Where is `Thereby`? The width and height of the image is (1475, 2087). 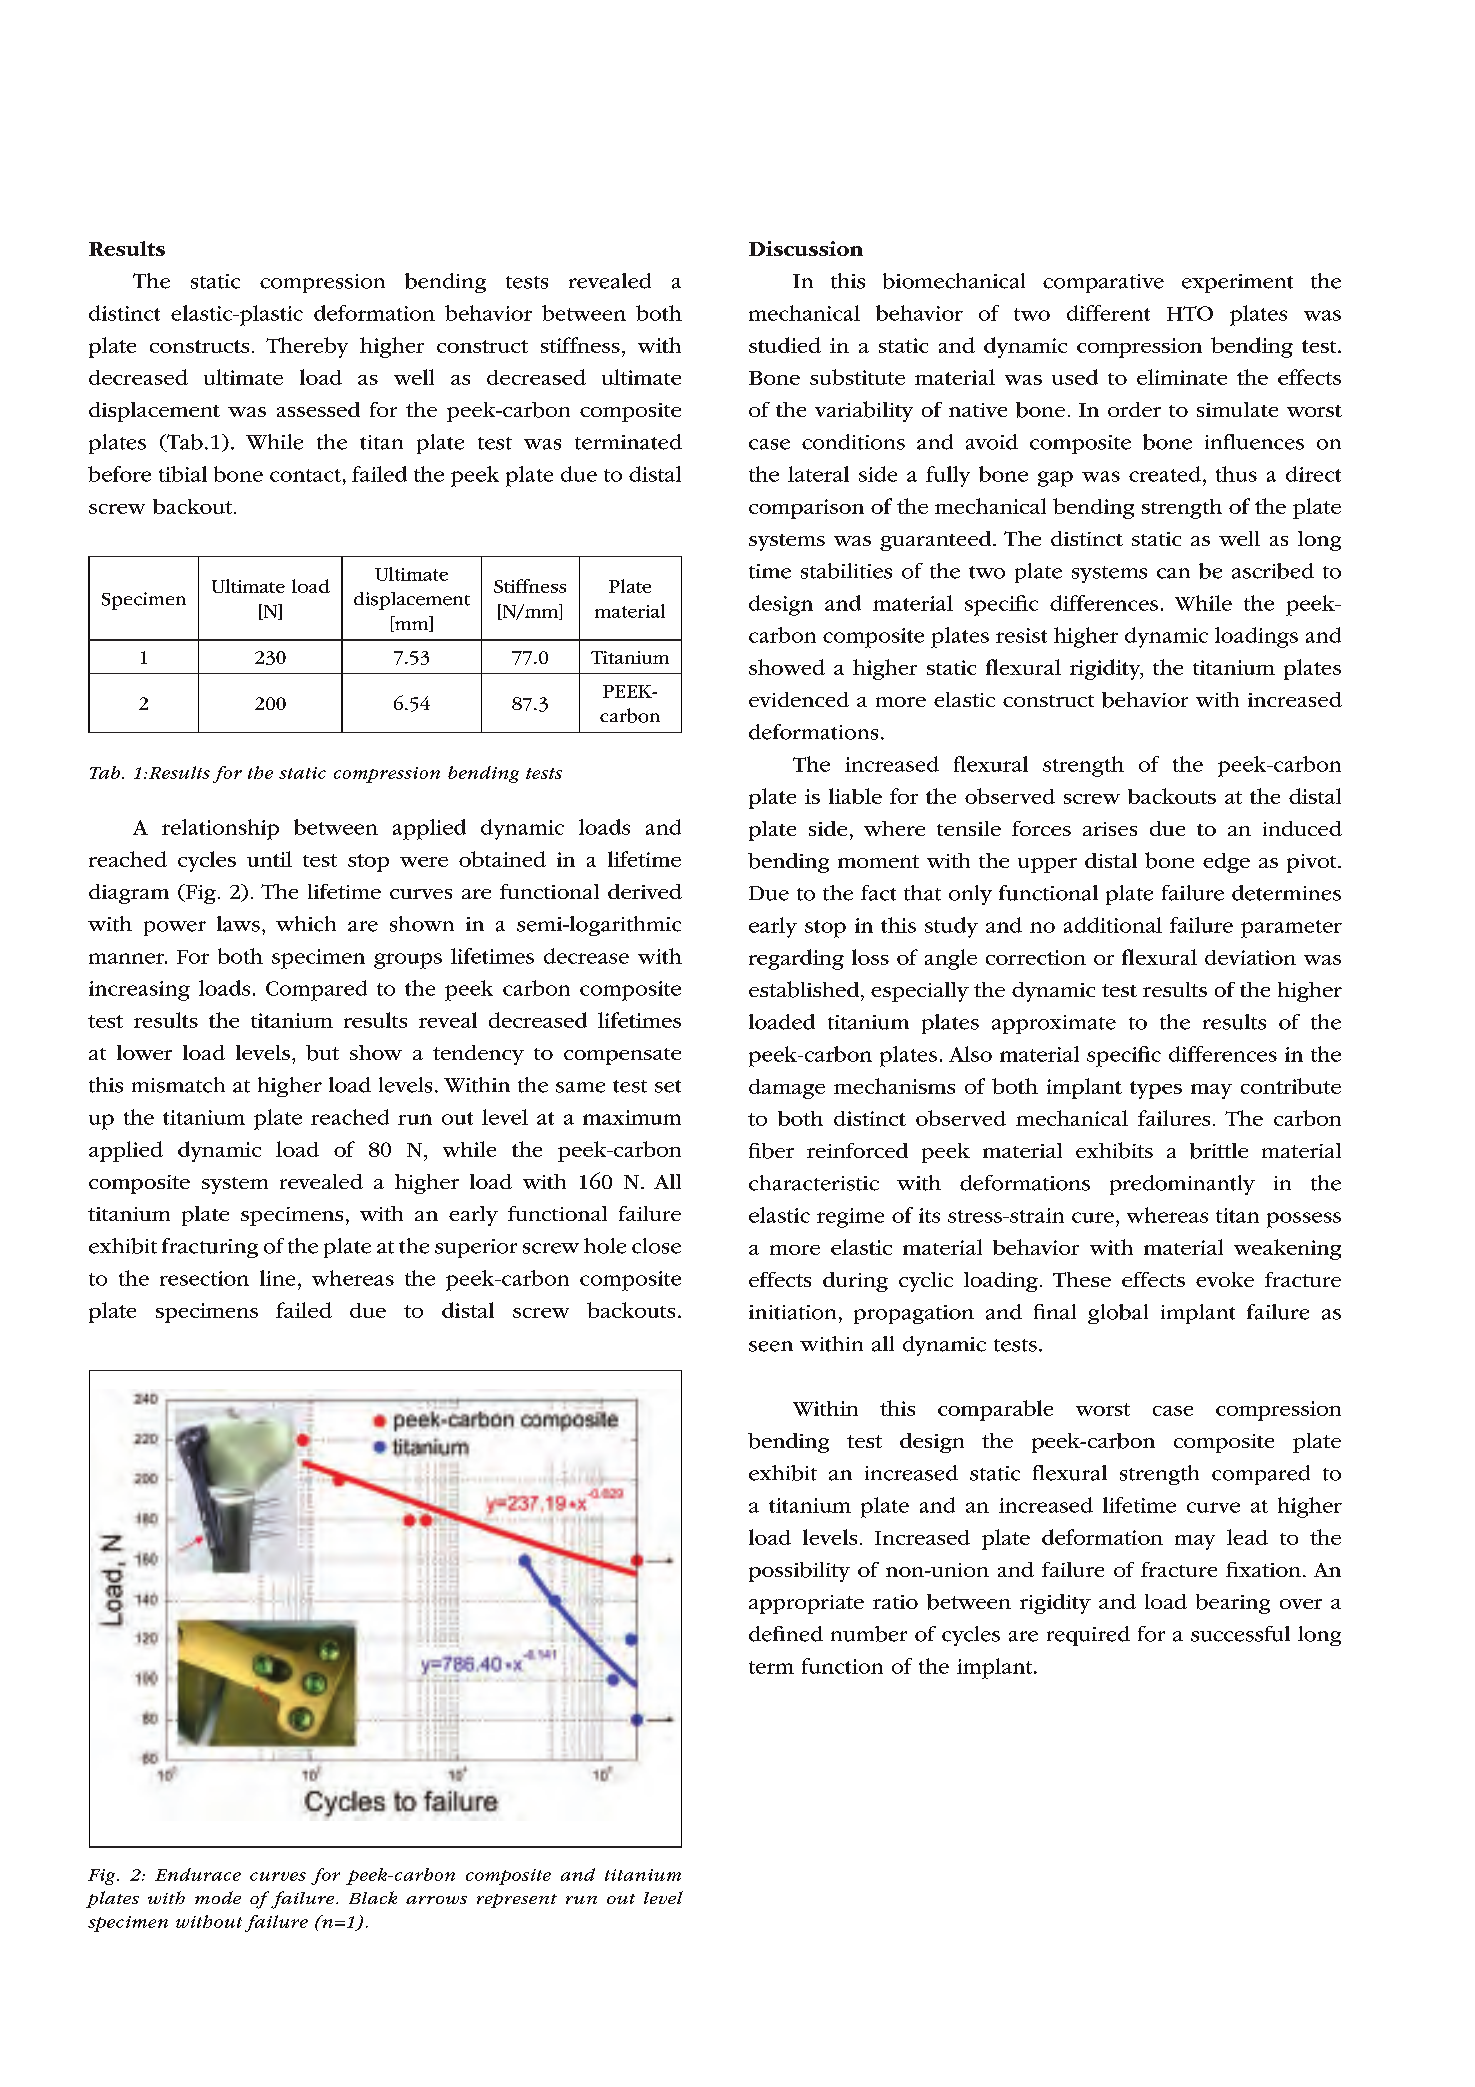
Thereby is located at coordinates (307, 347).
